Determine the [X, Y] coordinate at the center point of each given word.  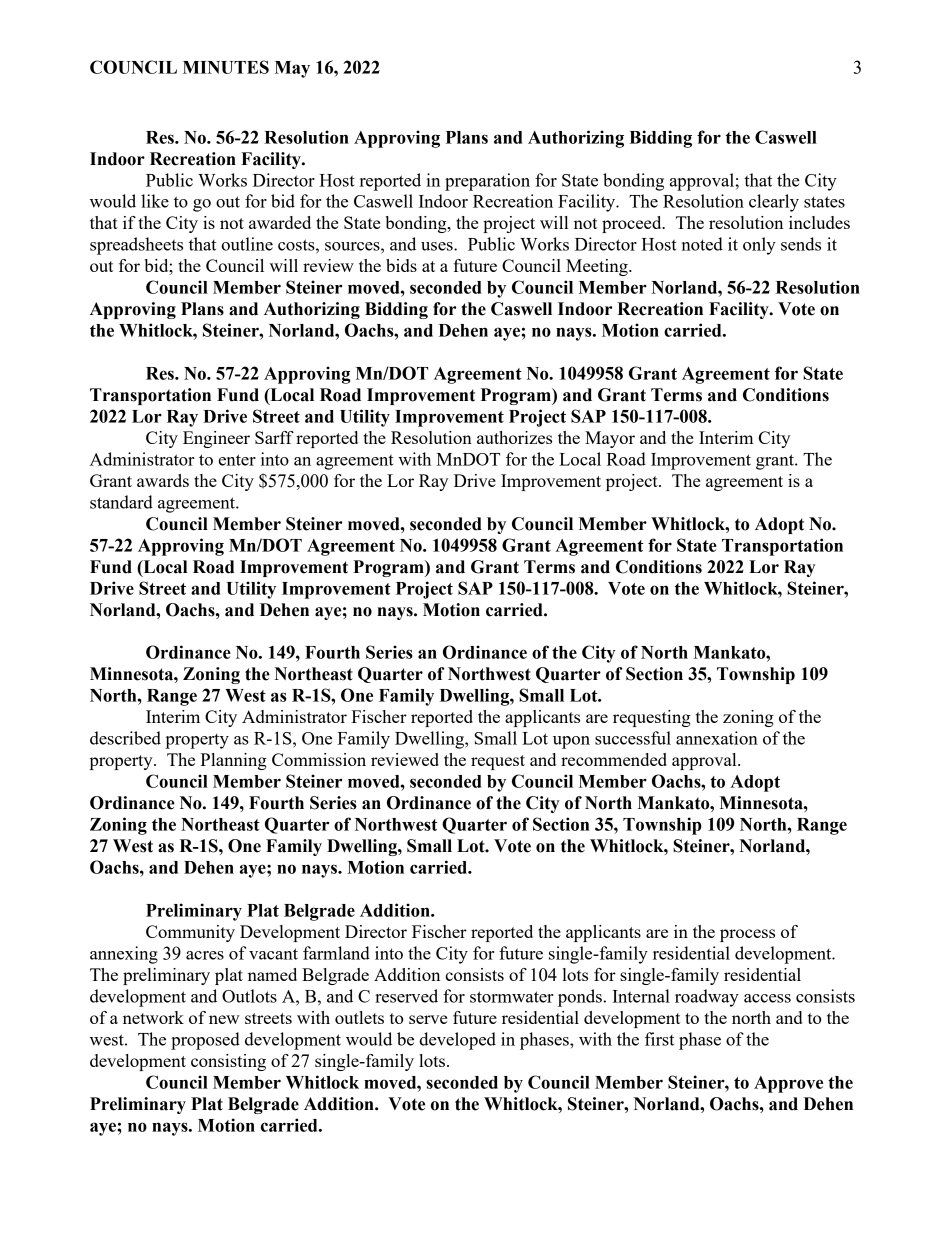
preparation [487, 182]
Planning [233, 761]
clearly [774, 203]
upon [571, 742]
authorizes [514, 437]
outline [247, 244]
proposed [205, 1041]
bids [401, 265]
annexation [717, 738]
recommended [614, 759]
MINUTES [226, 67]
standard [121, 502]
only [759, 246]
